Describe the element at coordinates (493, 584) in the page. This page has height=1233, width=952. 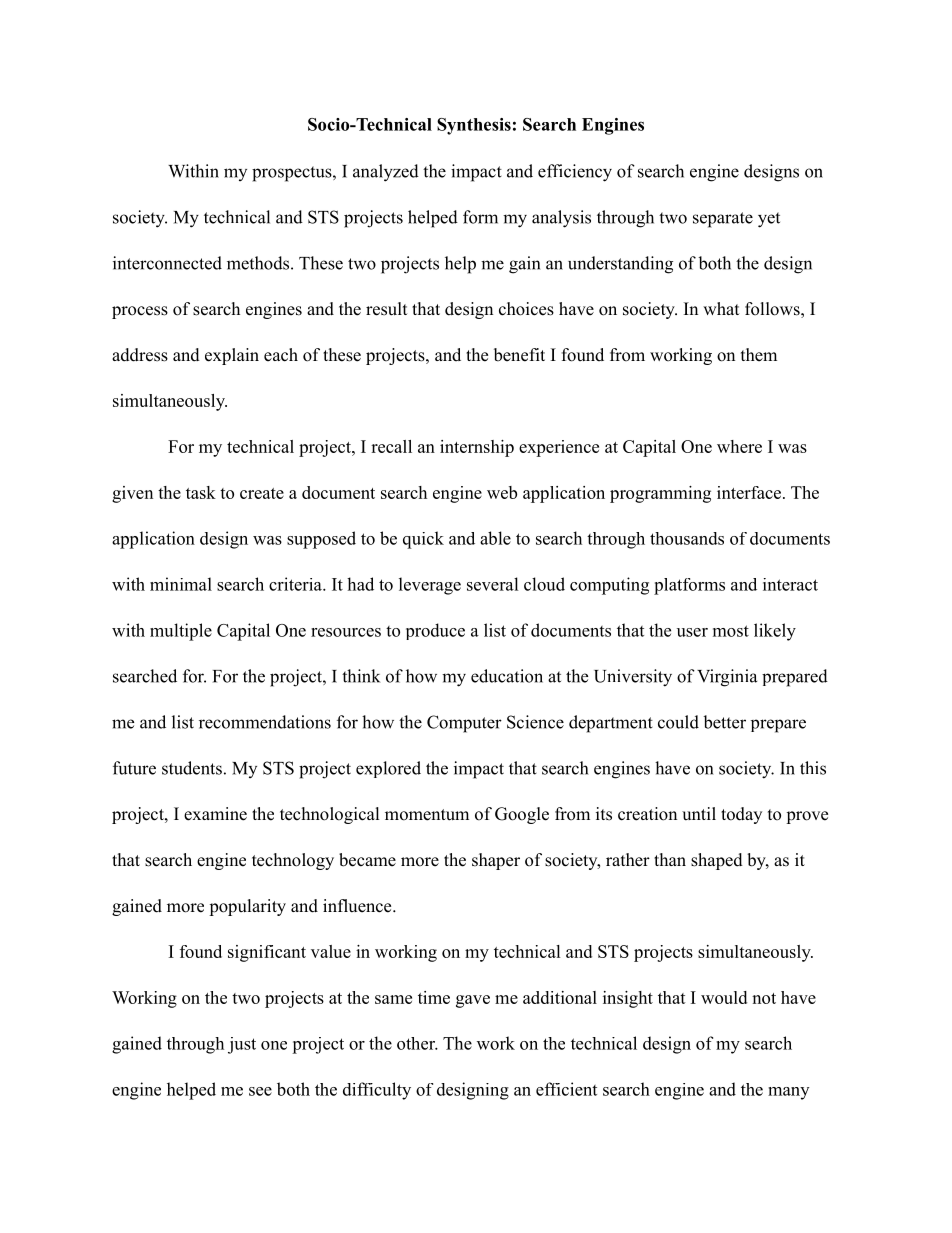
I see `several` at that location.
